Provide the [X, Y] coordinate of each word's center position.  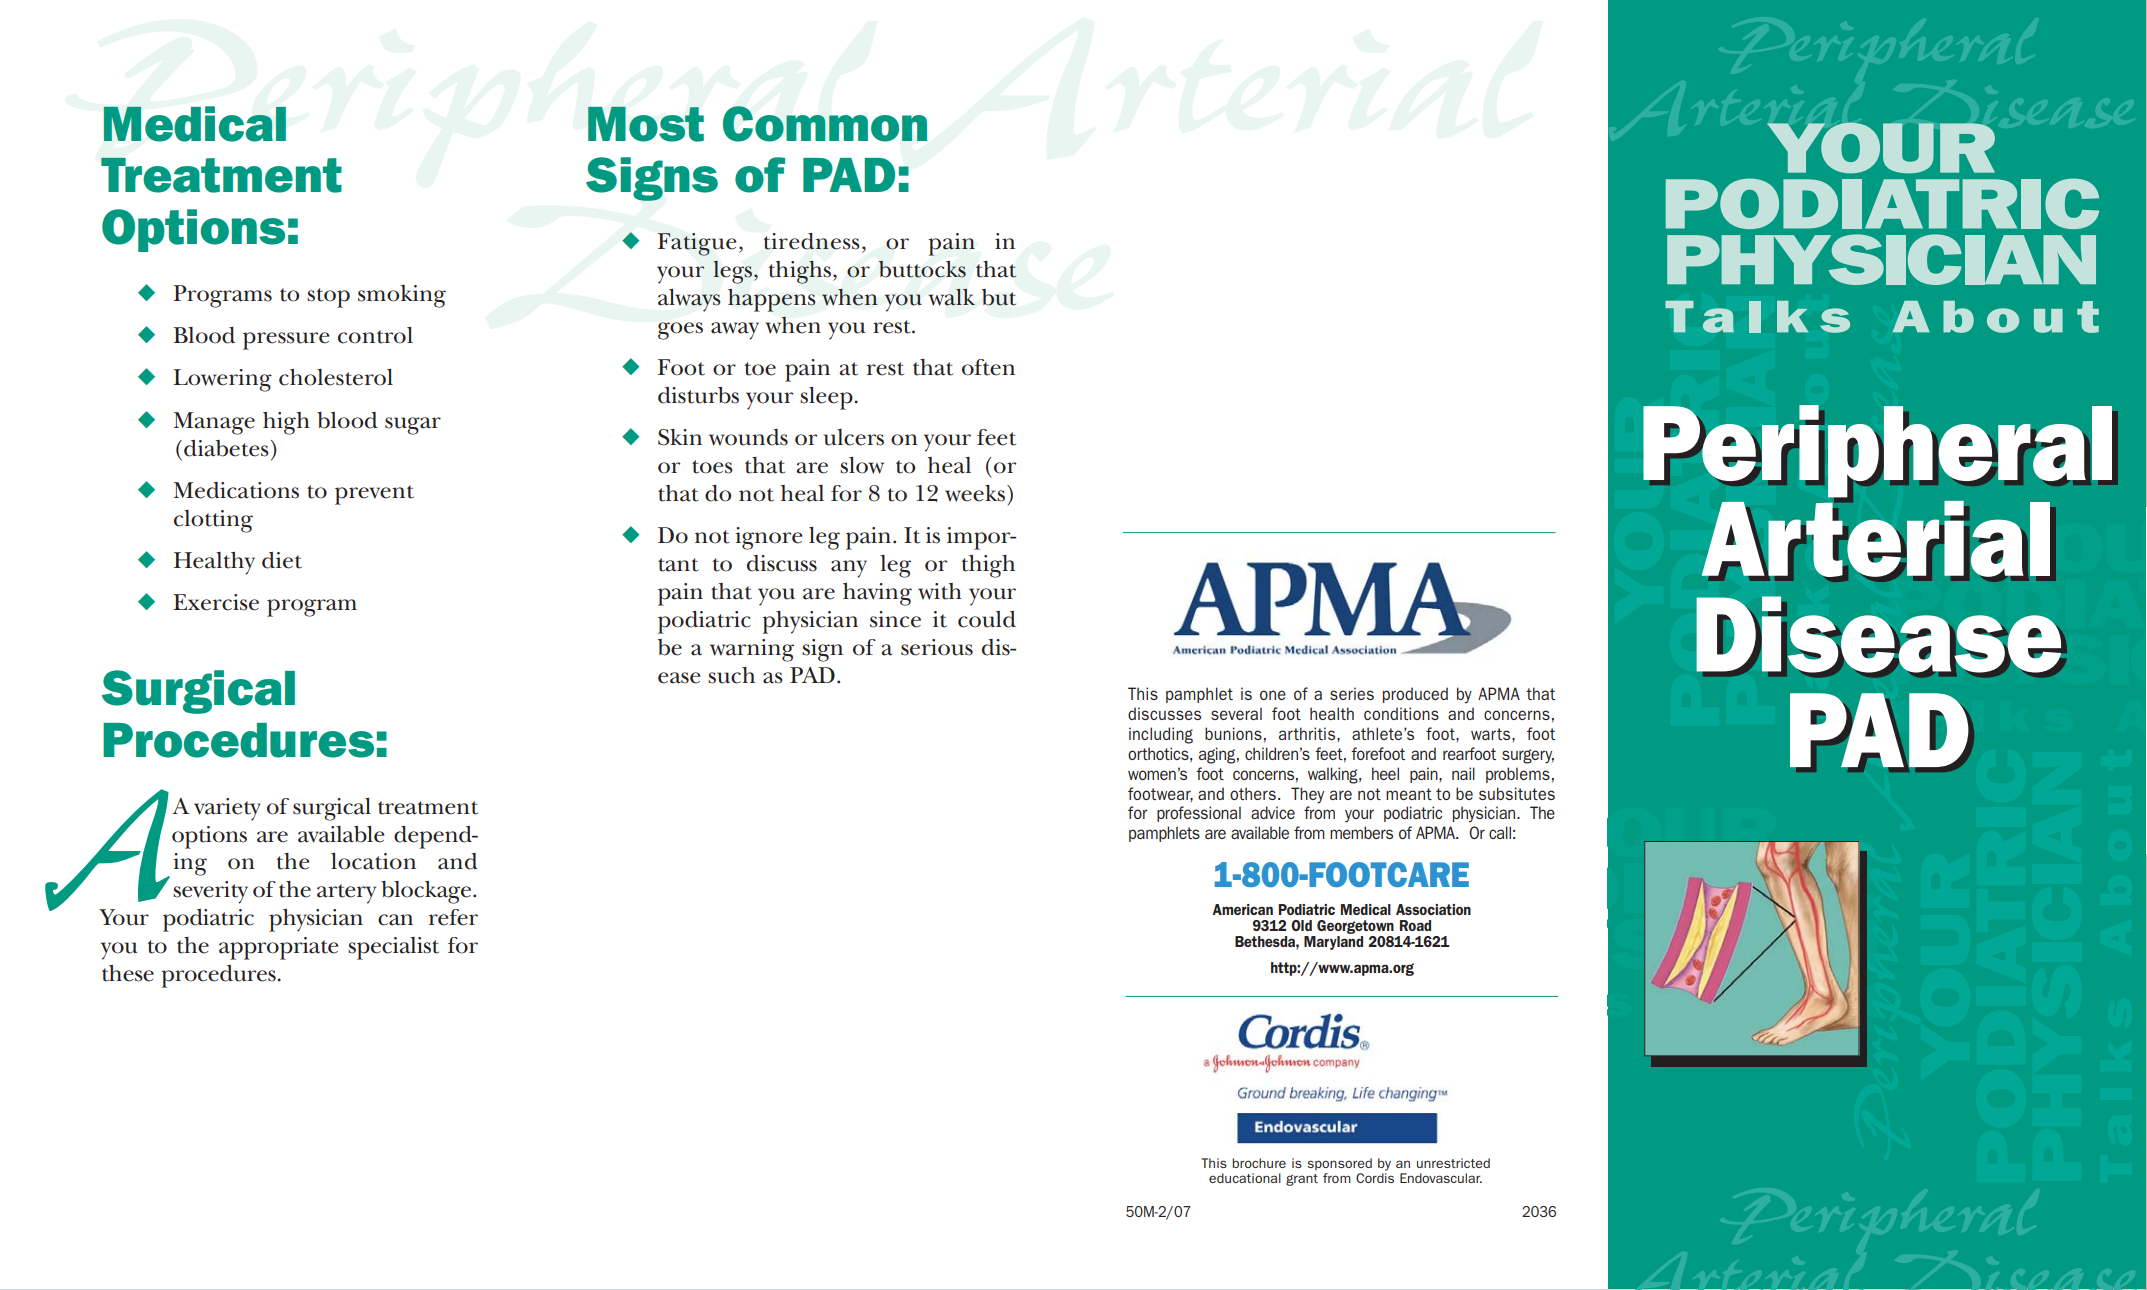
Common [825, 124]
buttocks [922, 269]
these [128, 973]
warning [752, 650]
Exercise [216, 602]
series [1352, 693]
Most [646, 124]
